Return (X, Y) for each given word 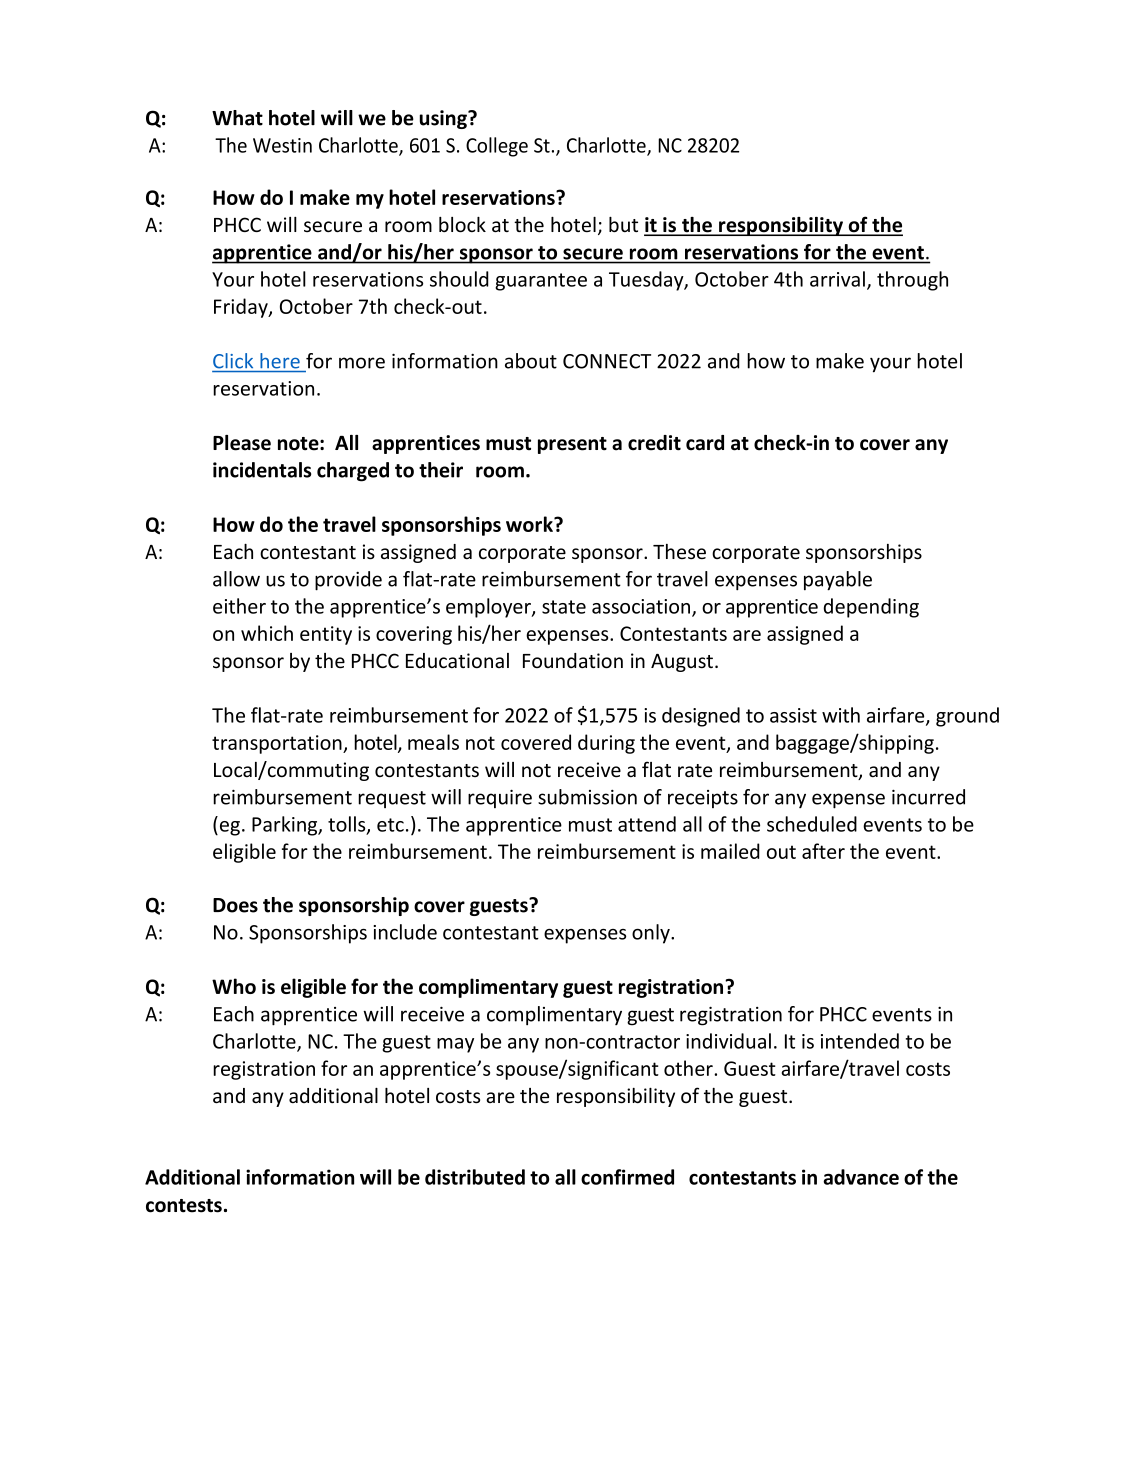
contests (184, 1206)
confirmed (627, 1177)
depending (871, 608)
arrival (837, 279)
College (497, 147)
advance (861, 1177)
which (267, 633)
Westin (282, 145)
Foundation (573, 661)
